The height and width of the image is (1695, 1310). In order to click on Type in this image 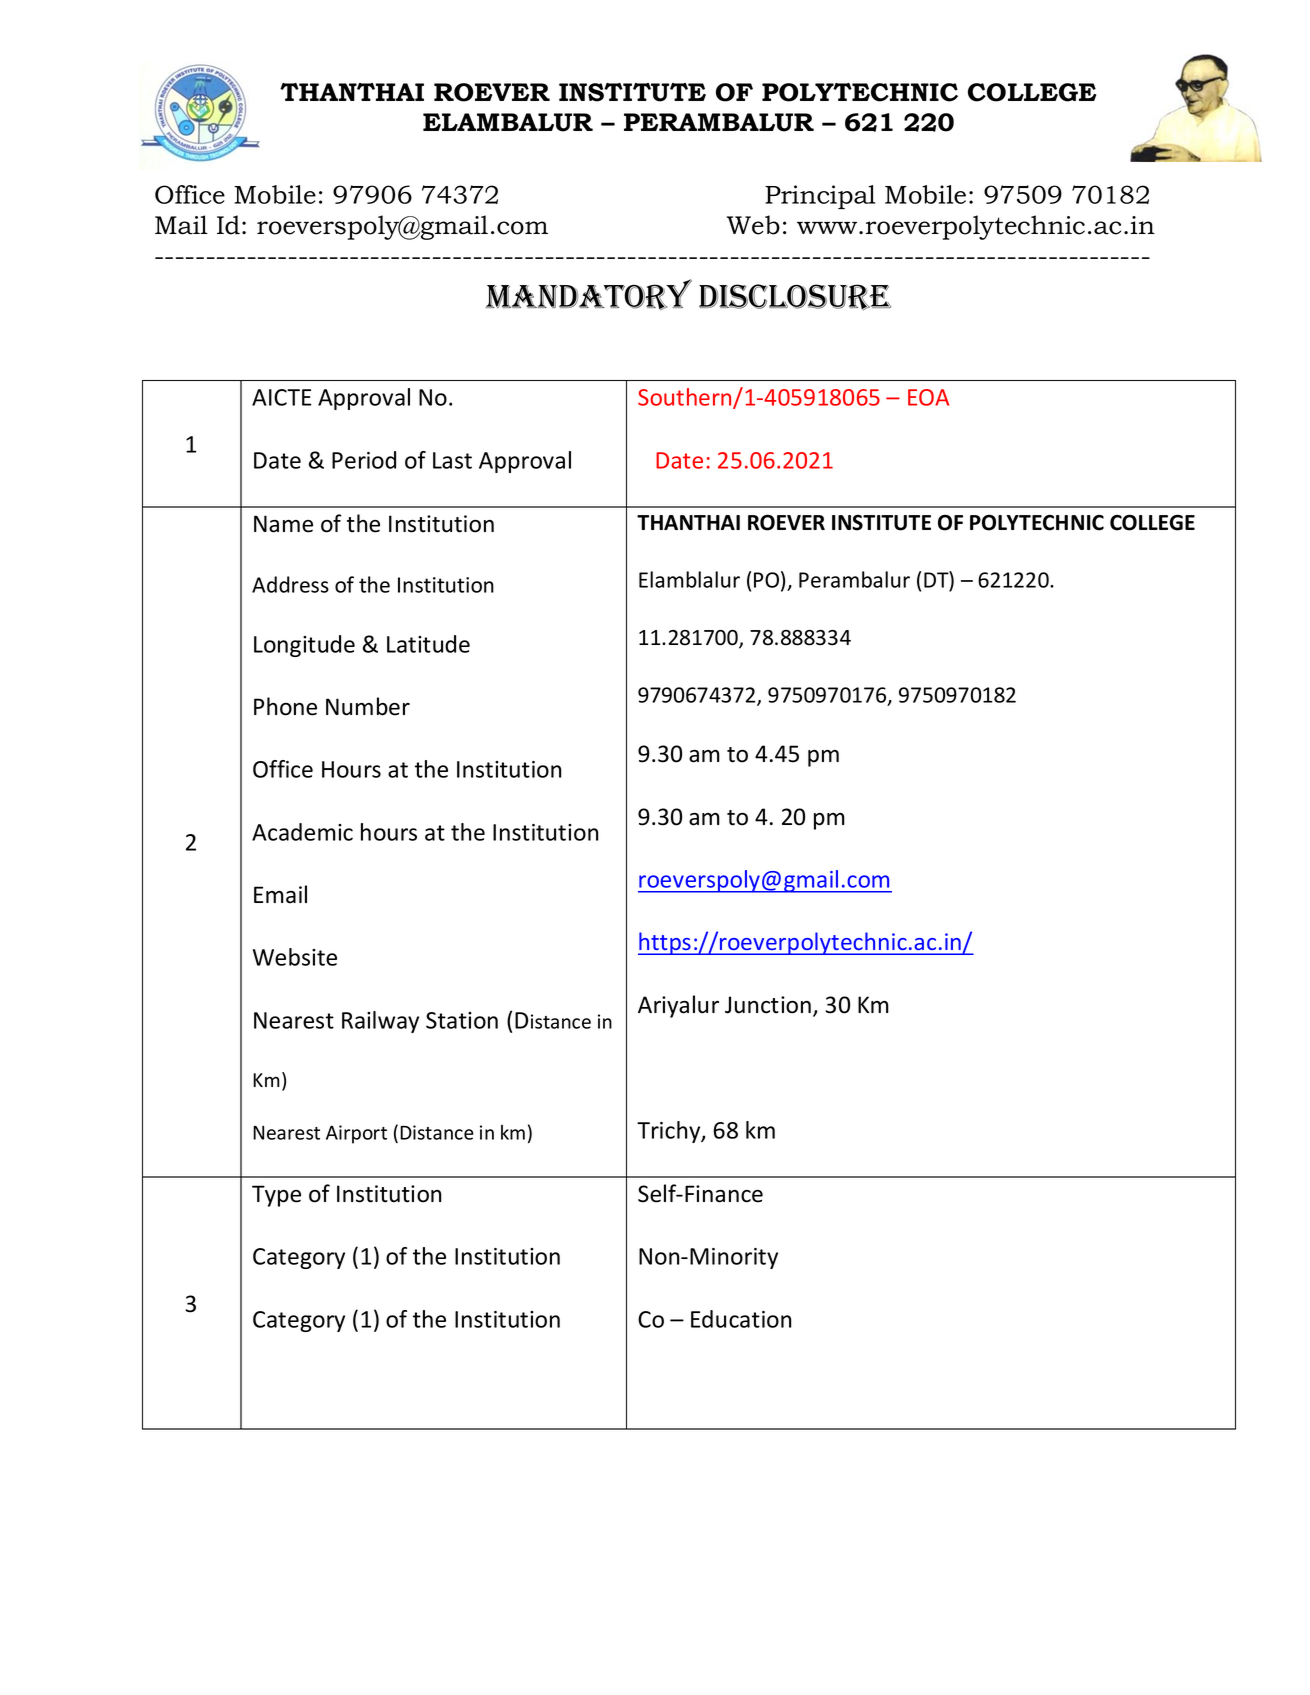, I will do `click(276, 1196)`.
